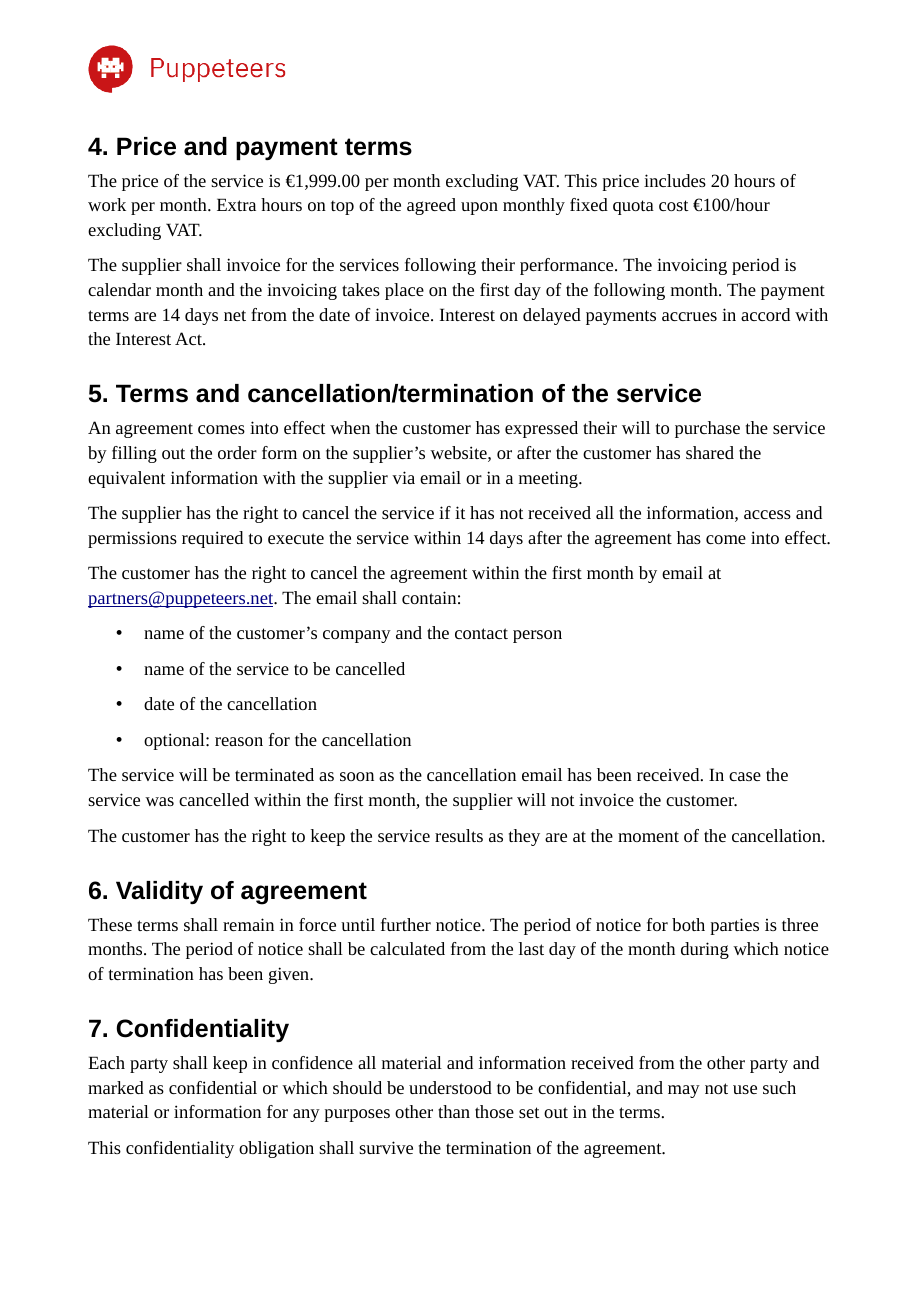 This screenshot has height=1308, width=924. What do you see at coordinates (454, 1111) in the screenshot?
I see `than` at bounding box center [454, 1111].
